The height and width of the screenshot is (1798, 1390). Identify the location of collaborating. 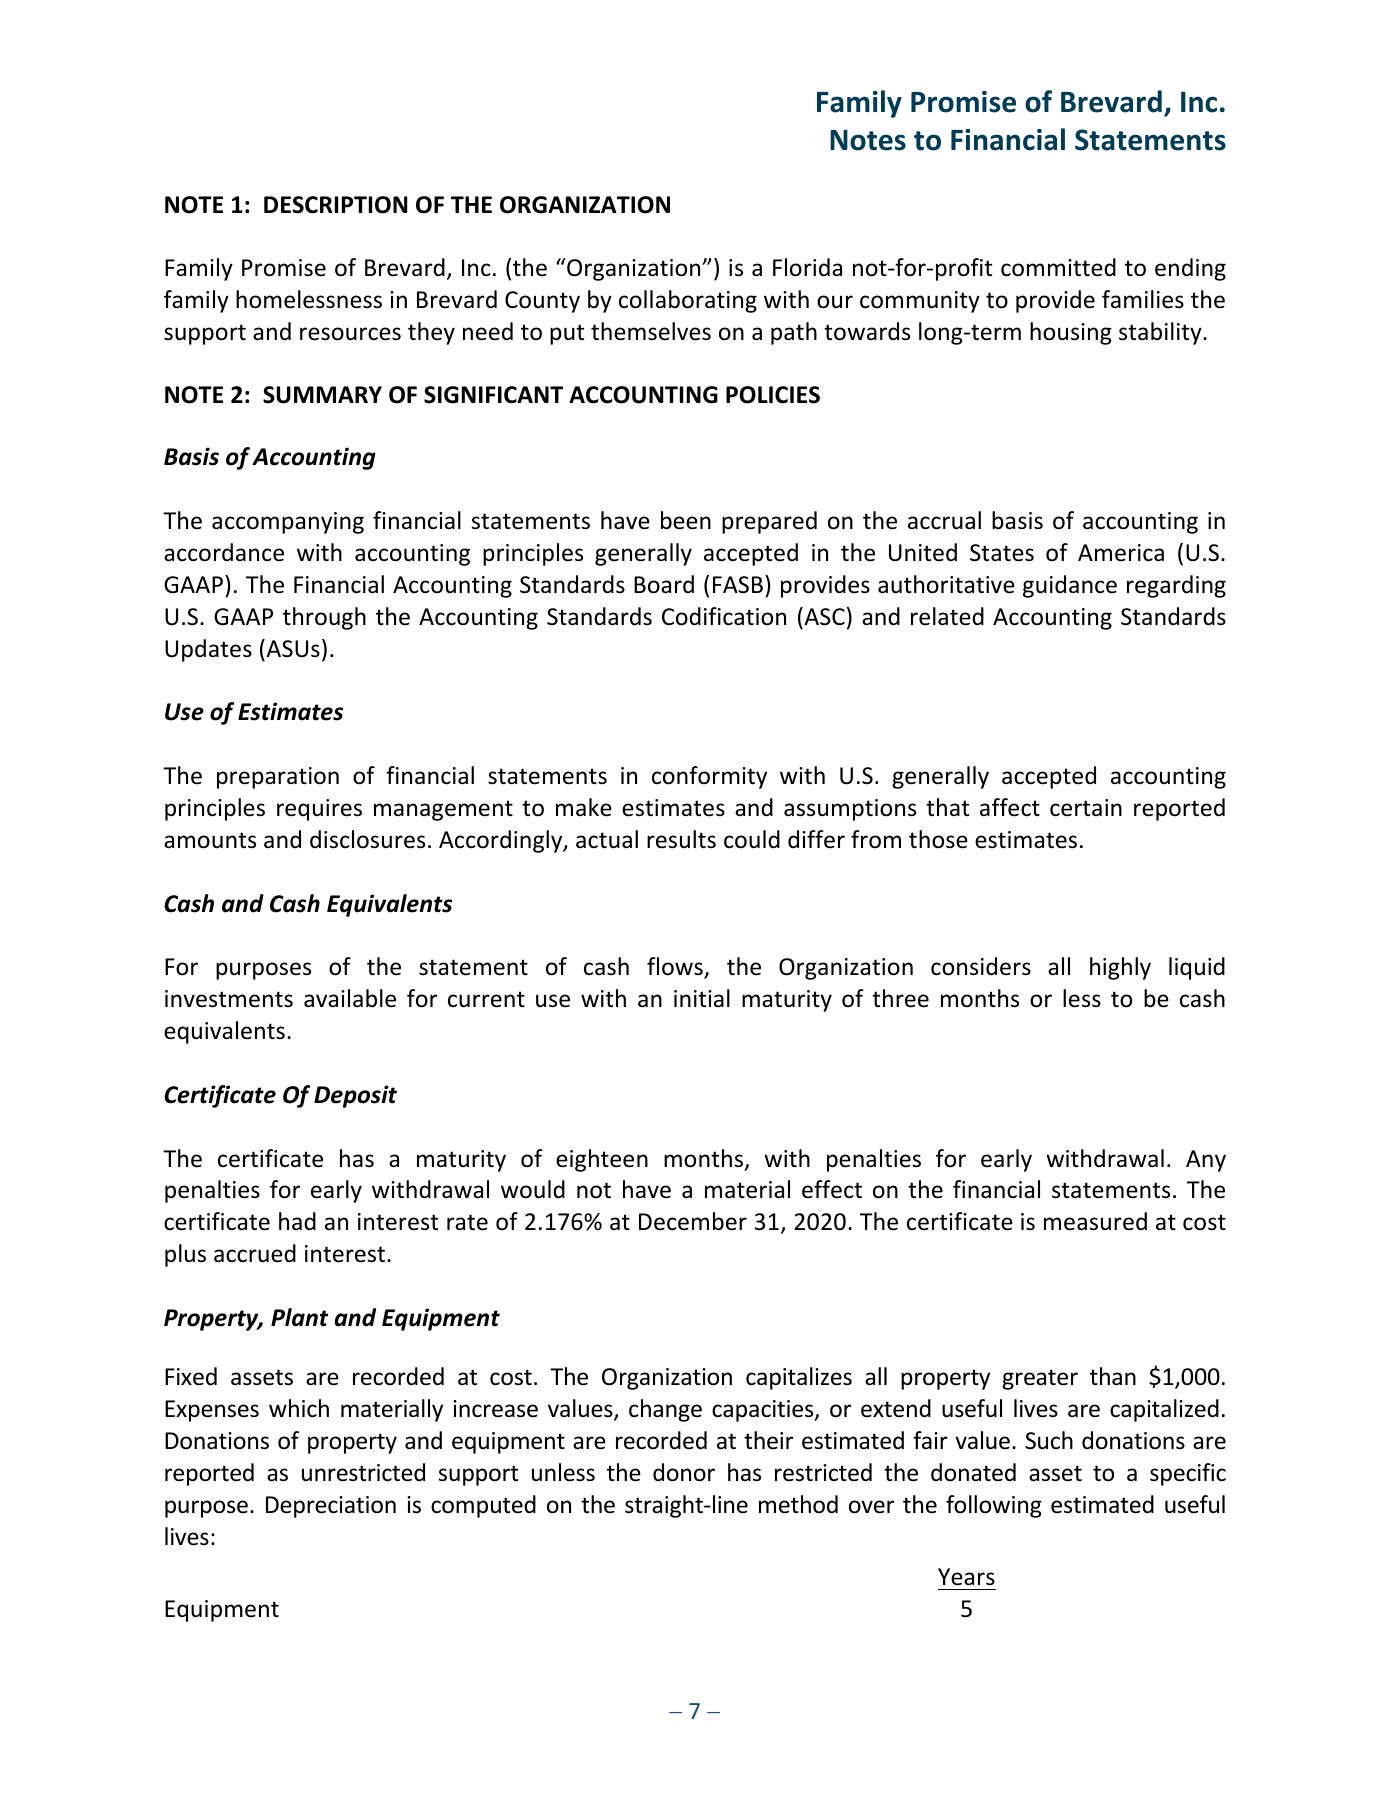
(688, 301).
